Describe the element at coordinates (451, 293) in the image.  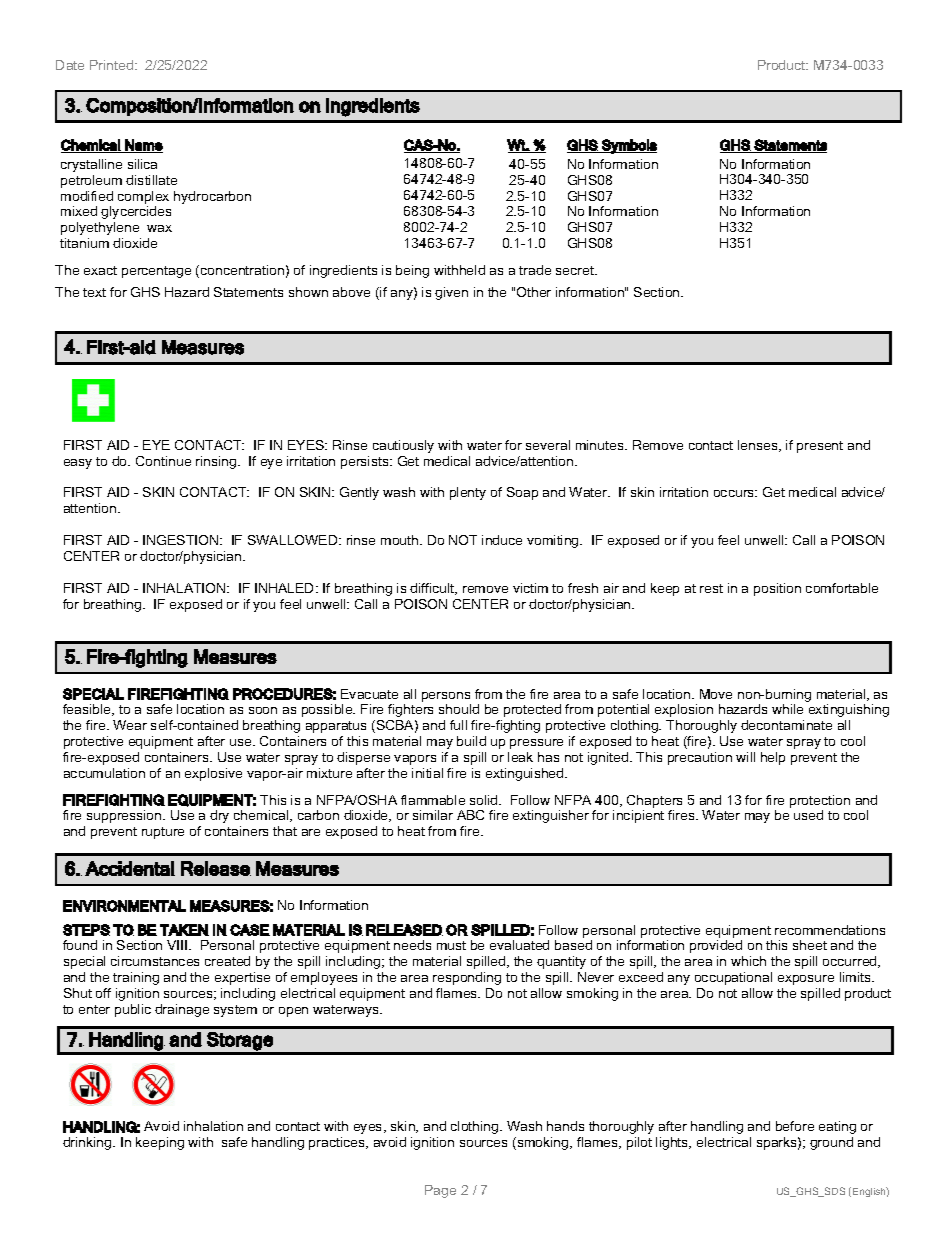
I see `given` at that location.
